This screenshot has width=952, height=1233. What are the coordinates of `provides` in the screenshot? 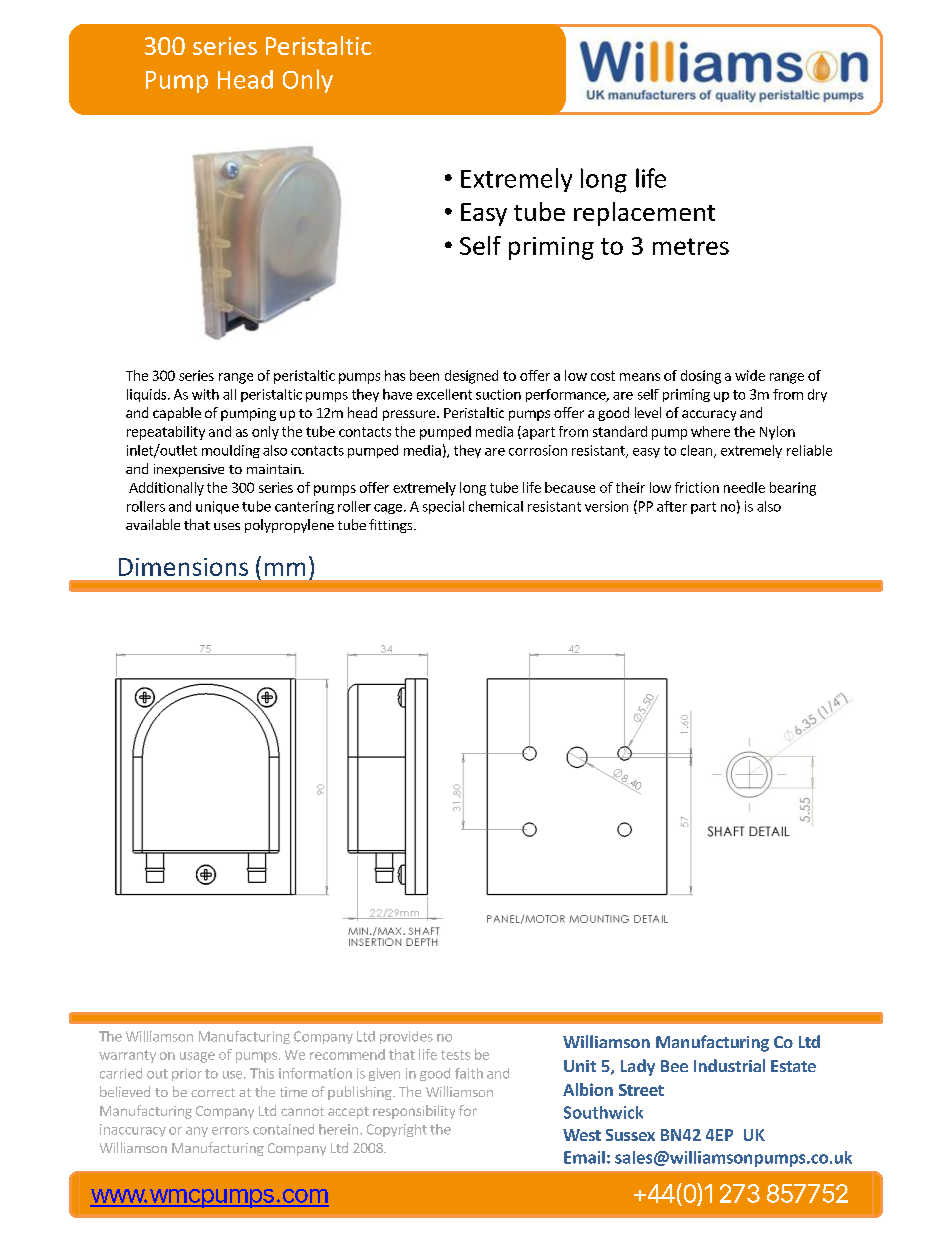 It's located at (406, 1037).
